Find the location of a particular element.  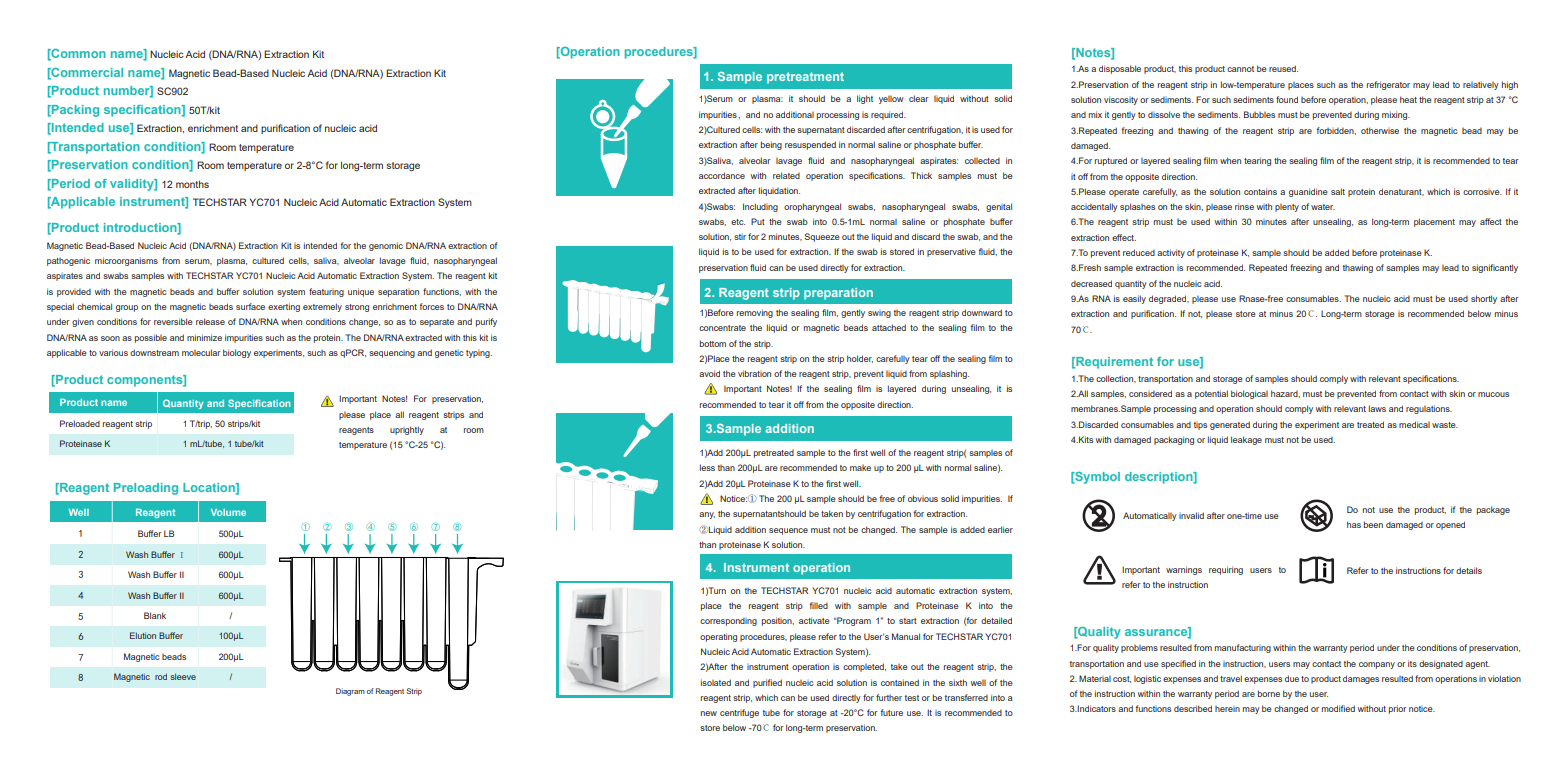

biology is located at coordinates (237, 353).
